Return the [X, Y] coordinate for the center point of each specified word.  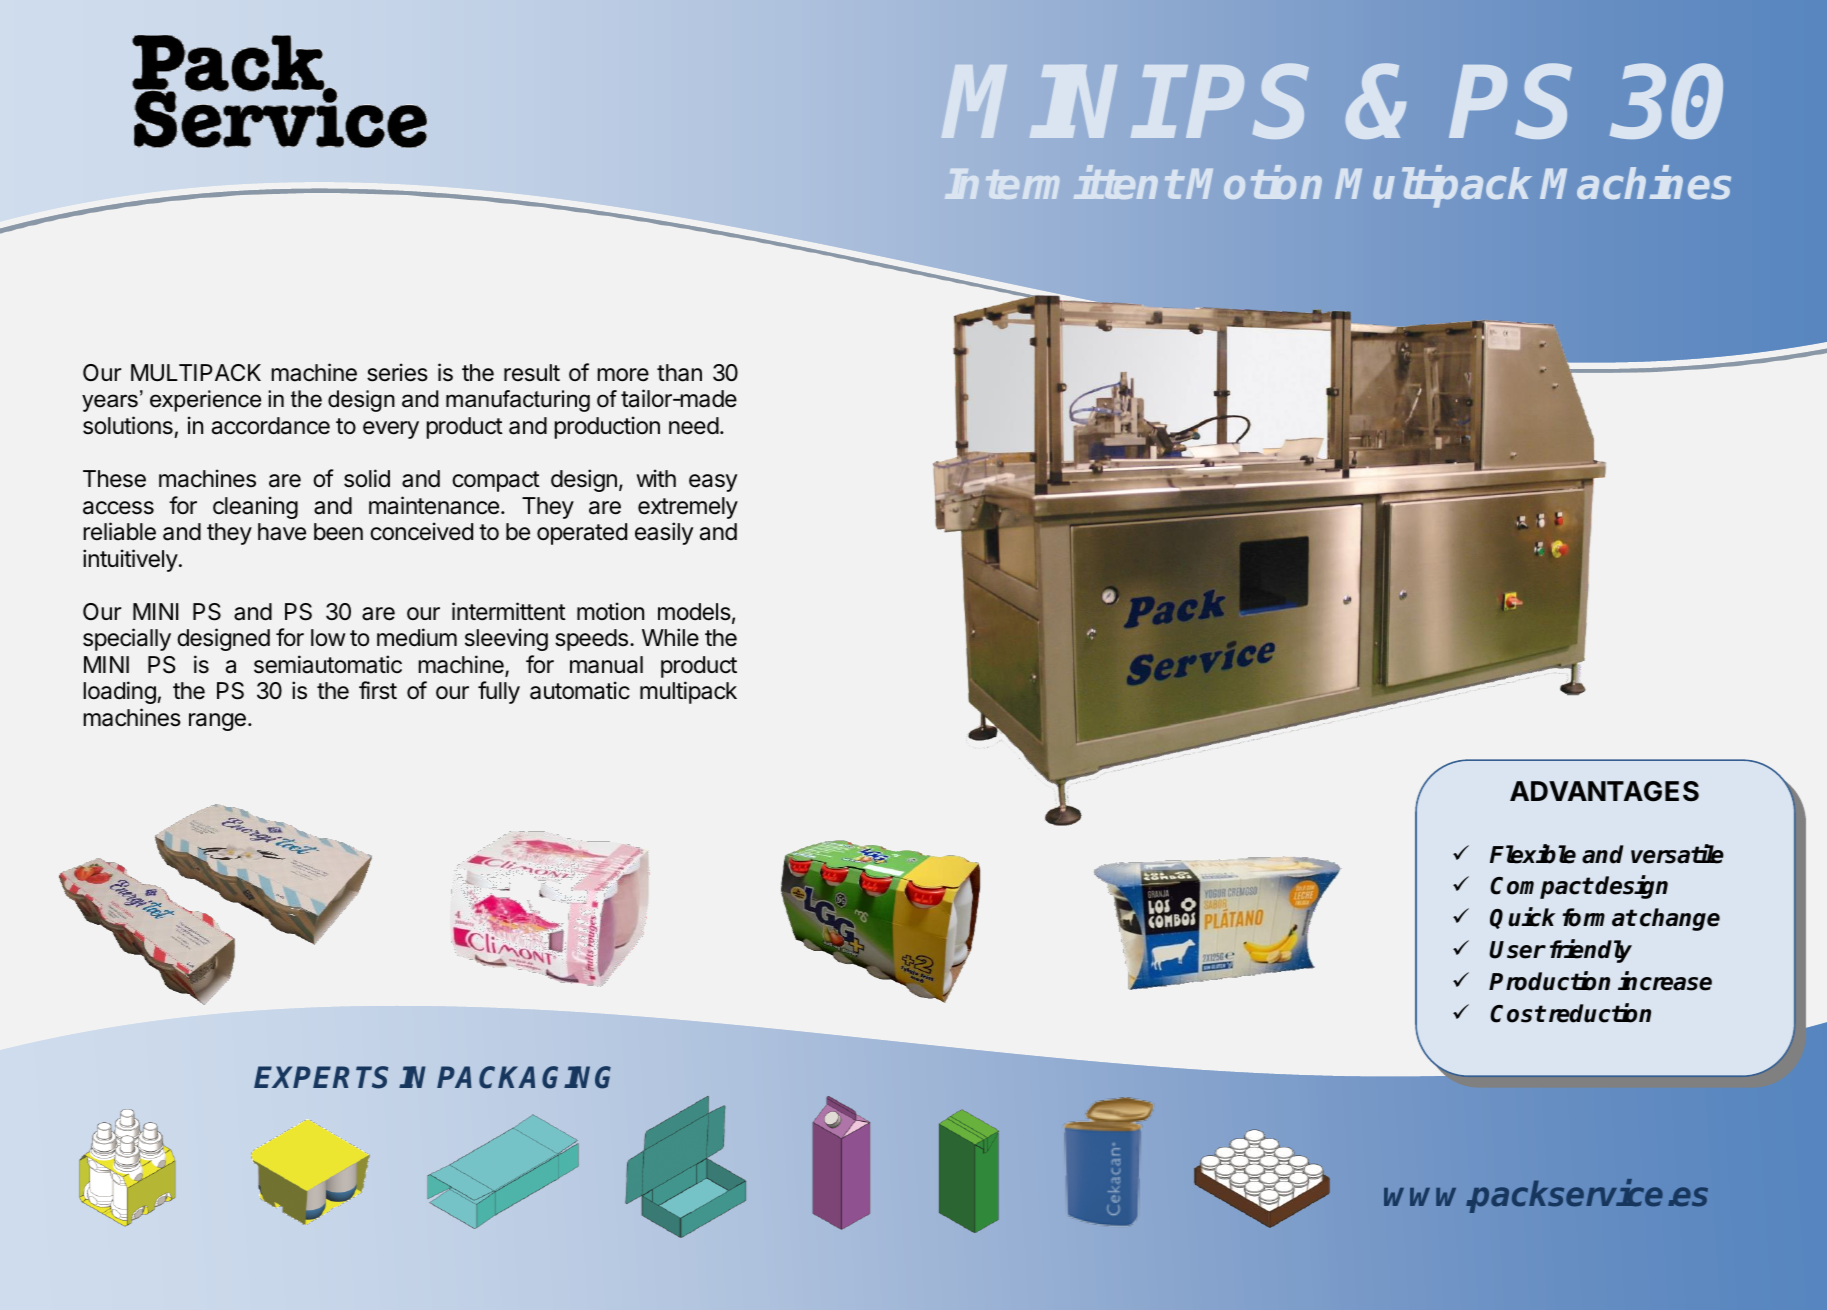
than [679, 373]
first [378, 690]
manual [606, 665]
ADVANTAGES [1604, 791]
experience [205, 401]
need [694, 426]
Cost [1517, 1014]
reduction [1600, 1013]
